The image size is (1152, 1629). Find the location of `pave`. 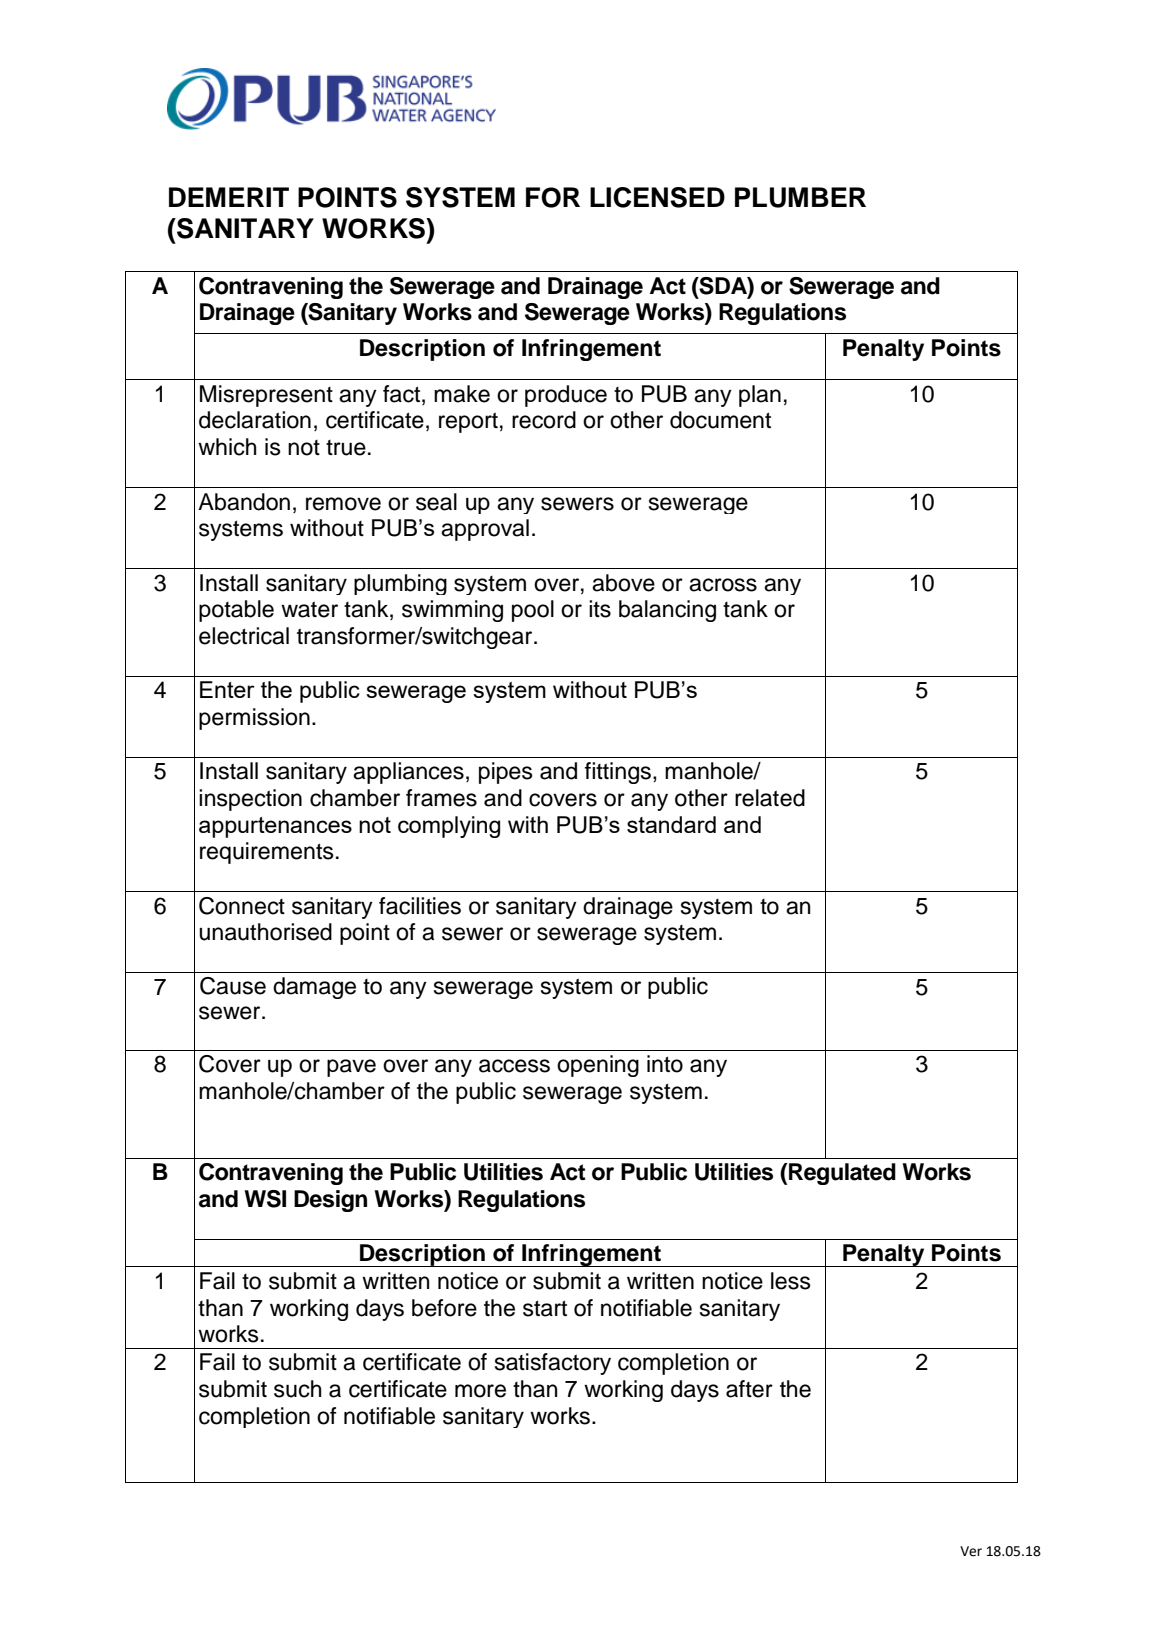

pave is located at coordinates (351, 1068).
